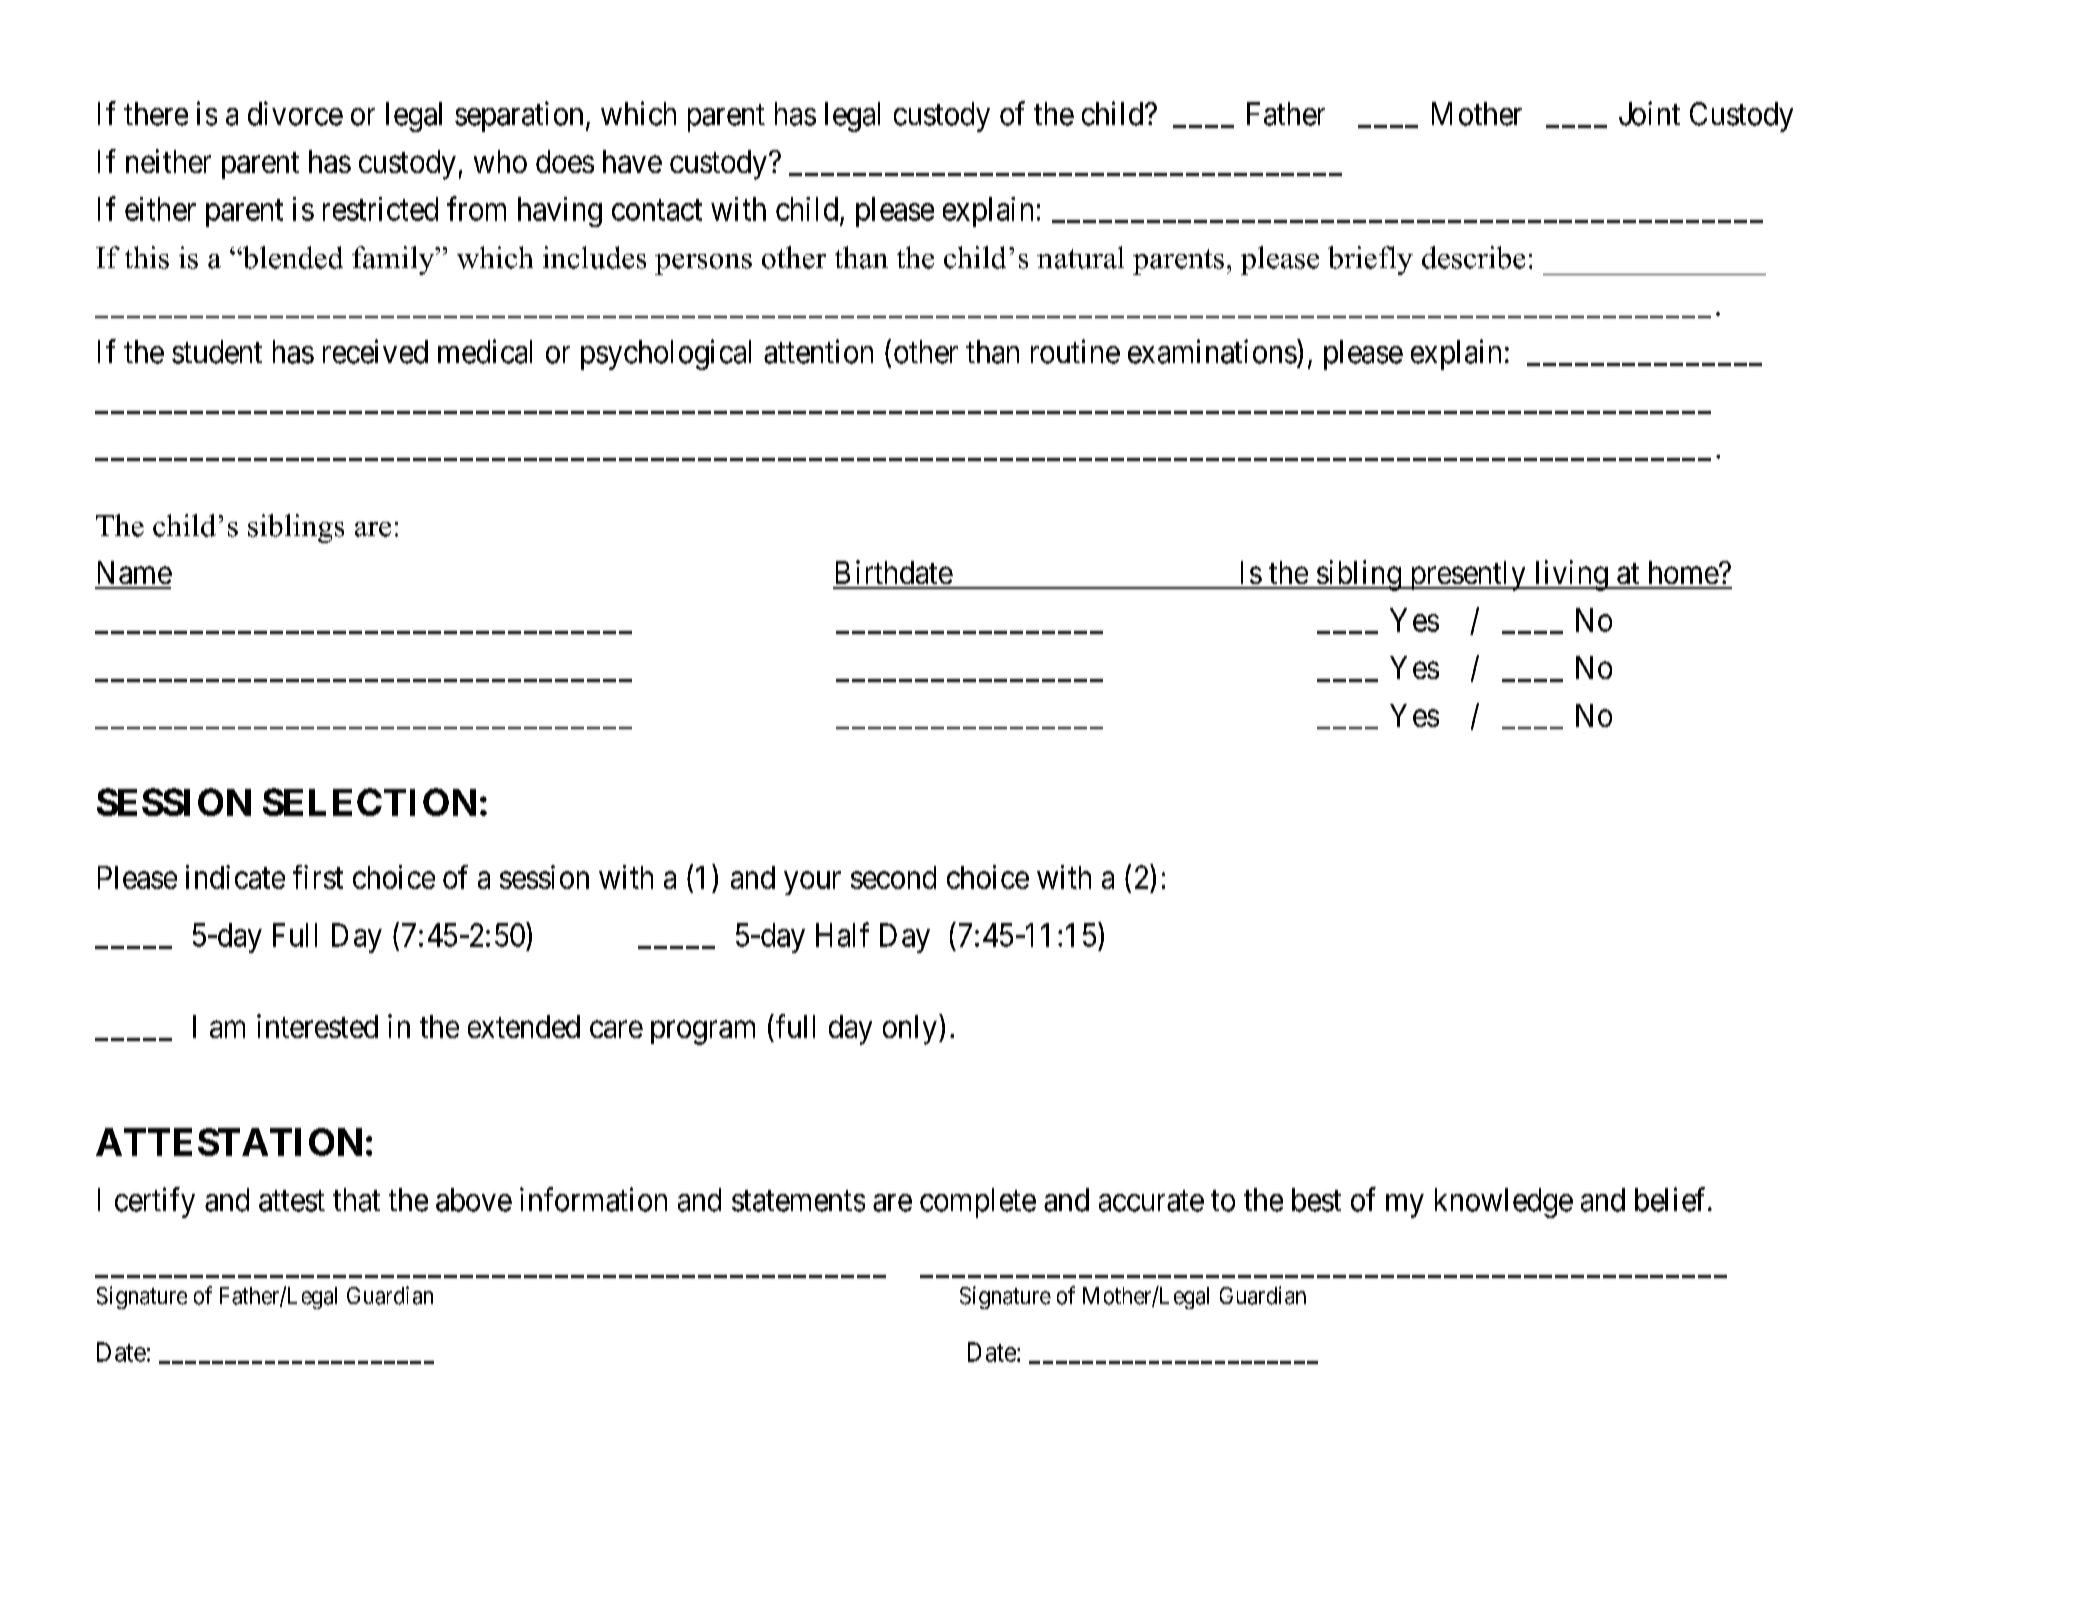 The image size is (2095, 1618). What do you see at coordinates (356, 1200) in the image?
I see `that` at bounding box center [356, 1200].
